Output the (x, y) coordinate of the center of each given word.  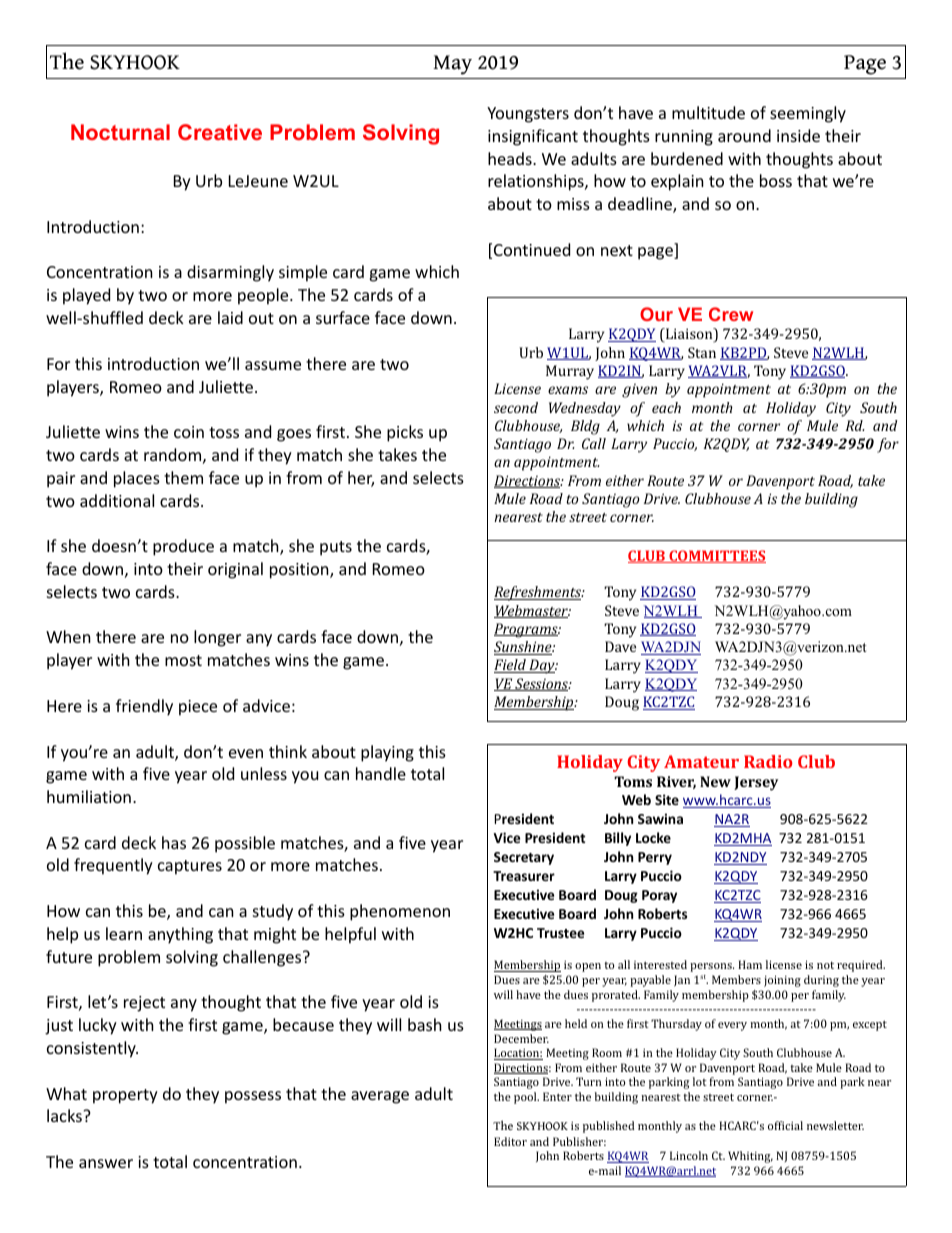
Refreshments (539, 593)
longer (217, 638)
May (452, 65)
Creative (220, 132)
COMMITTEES (716, 556)
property (125, 1096)
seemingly (808, 114)
